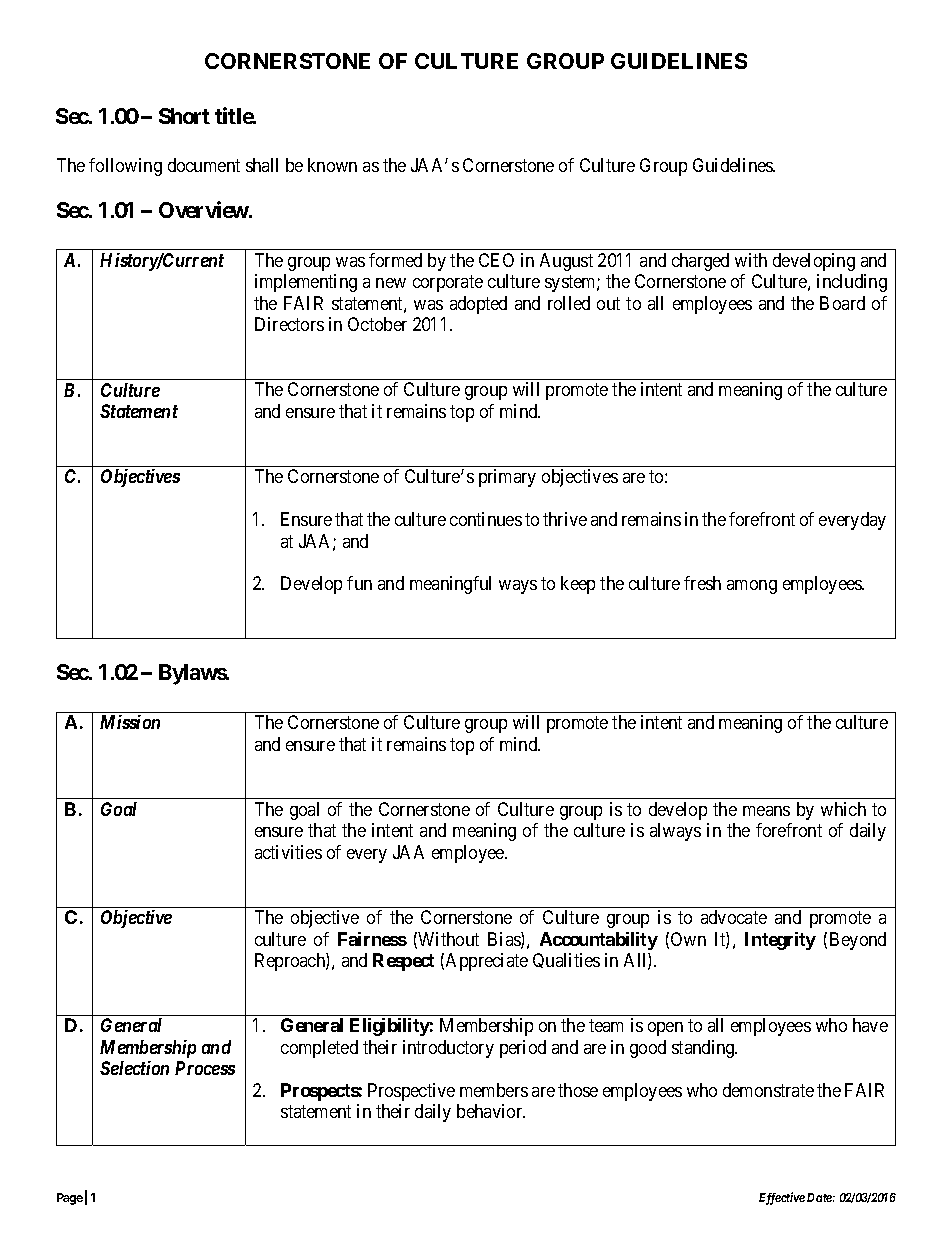  Describe the element at coordinates (70, 1199) in the screenshot. I see `Page` at that location.
